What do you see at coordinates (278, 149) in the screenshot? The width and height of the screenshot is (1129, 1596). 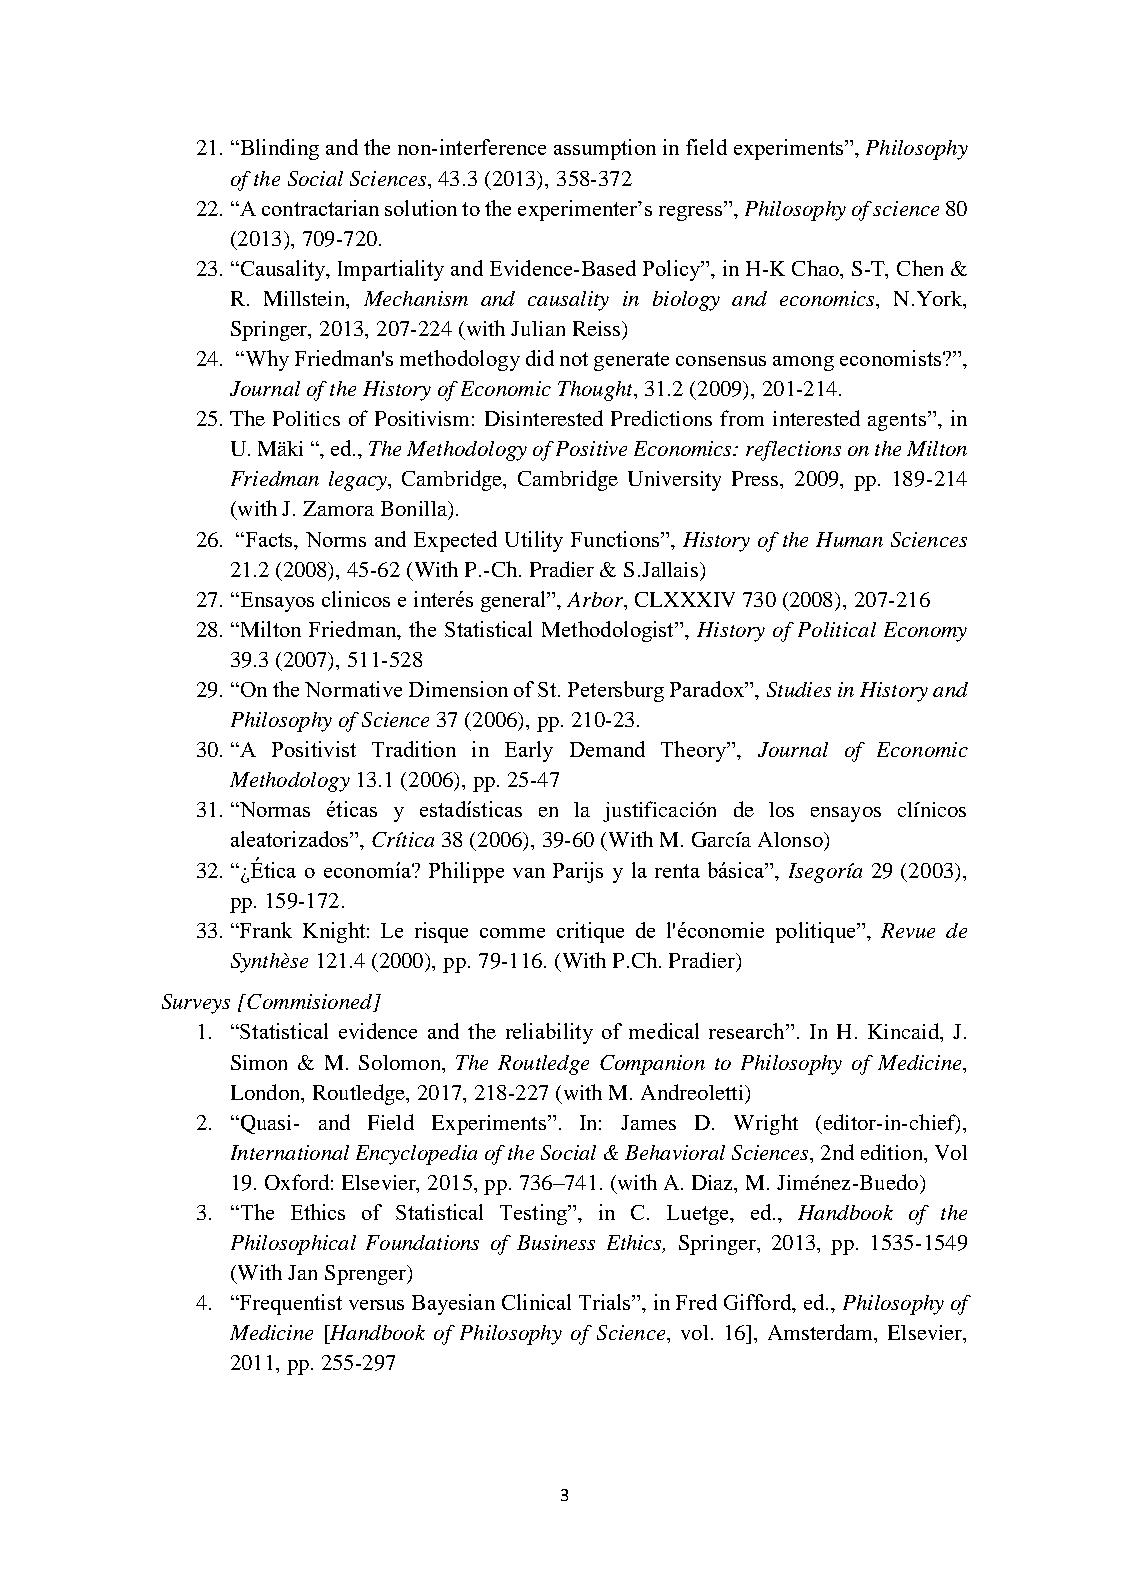 I see `Blinding` at bounding box center [278, 149].
